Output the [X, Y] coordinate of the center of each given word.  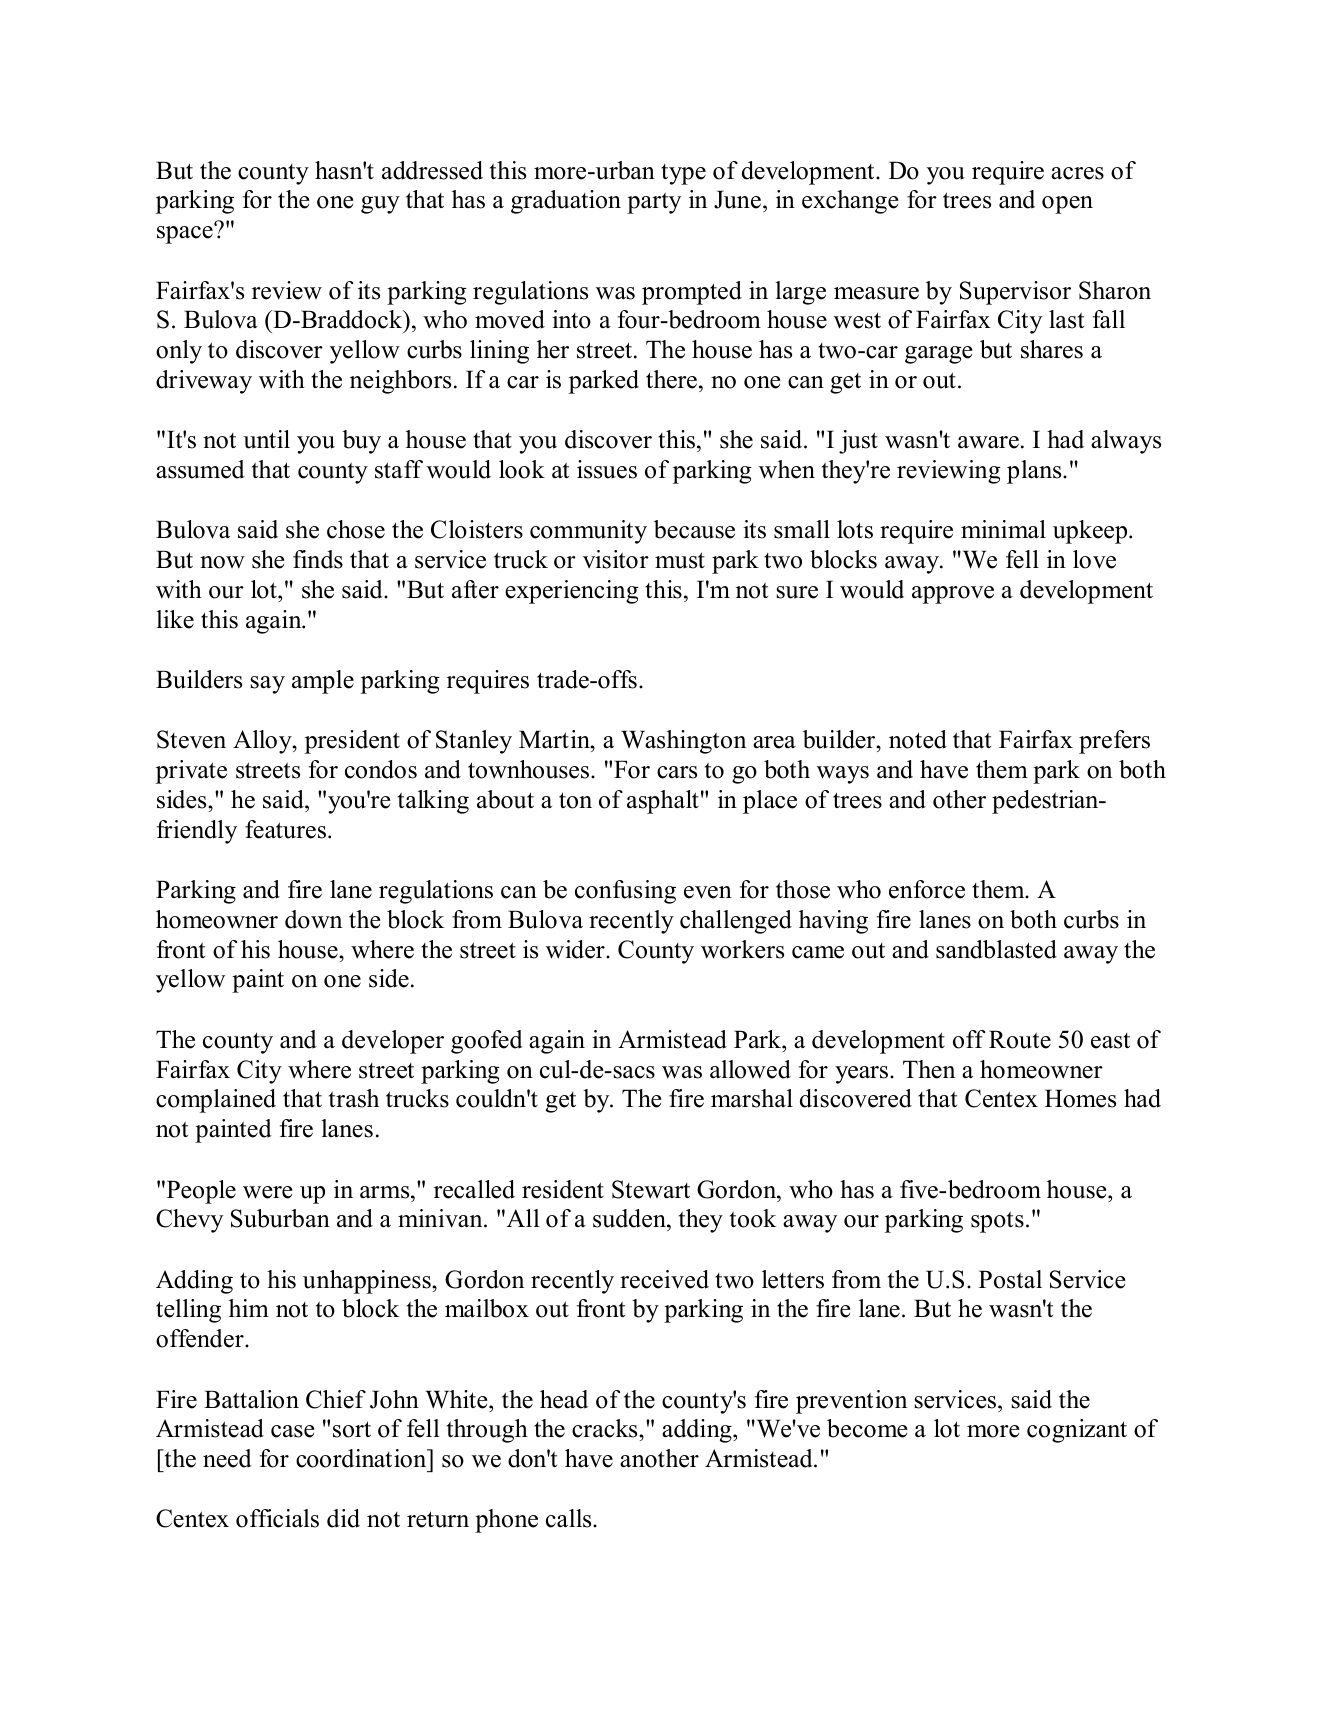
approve [953, 595]
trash [354, 1098]
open [1067, 205]
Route [1020, 1039]
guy [380, 205]
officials [277, 1518]
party [654, 203]
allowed [750, 1069]
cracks [606, 1428]
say [267, 685]
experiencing [572, 592]
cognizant [1077, 1431]
